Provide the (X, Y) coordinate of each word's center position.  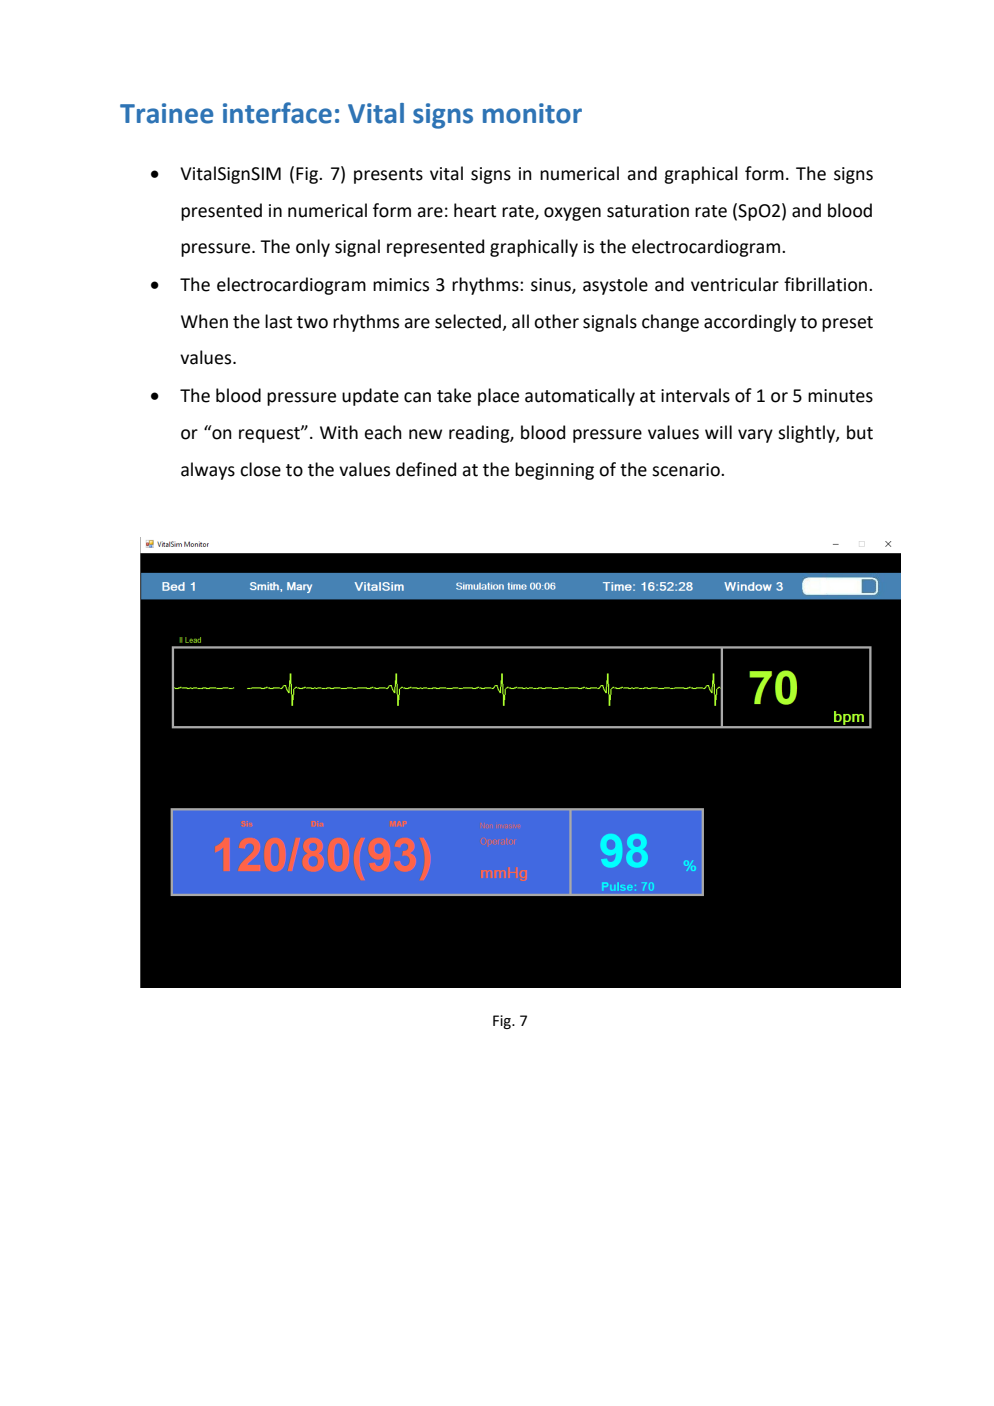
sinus (552, 286)
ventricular (735, 284)
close (260, 469)
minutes (840, 396)
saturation (648, 211)
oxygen (572, 214)
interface (277, 113)
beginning (554, 471)
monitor (532, 113)
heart (475, 210)
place (498, 397)
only (313, 248)
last (278, 321)
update (370, 397)
